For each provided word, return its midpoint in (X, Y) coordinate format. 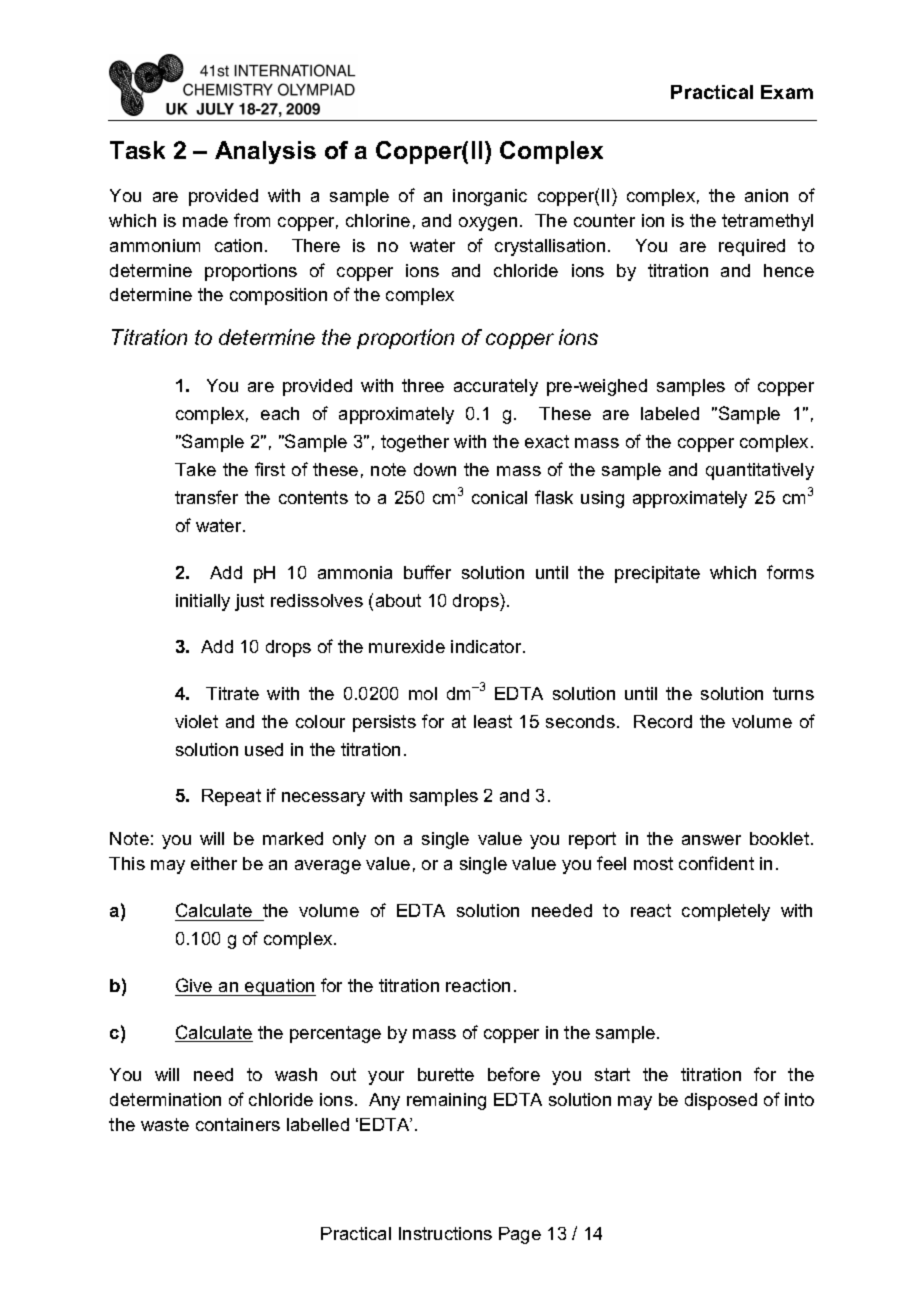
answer (711, 840)
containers (238, 1124)
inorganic (490, 197)
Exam (787, 92)
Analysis (265, 152)
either (214, 863)
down (435, 469)
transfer (206, 497)
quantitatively (760, 471)
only (349, 840)
